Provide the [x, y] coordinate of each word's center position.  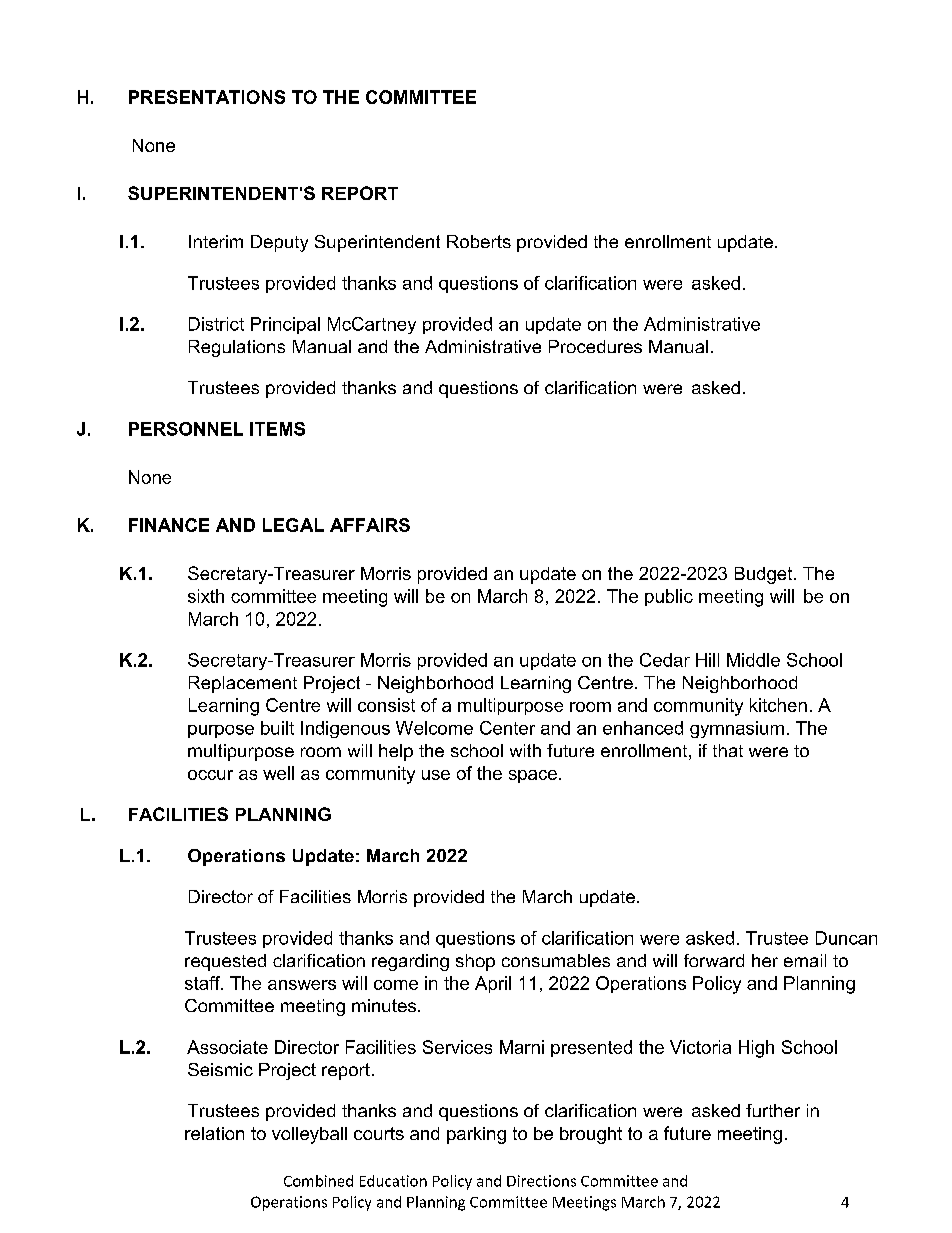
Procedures [595, 346]
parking [476, 1135]
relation [214, 1133]
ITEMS [277, 429]
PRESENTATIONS [207, 97]
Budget [765, 575]
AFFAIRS [370, 525]
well [278, 773]
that [728, 750]
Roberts [479, 241]
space [533, 776]
